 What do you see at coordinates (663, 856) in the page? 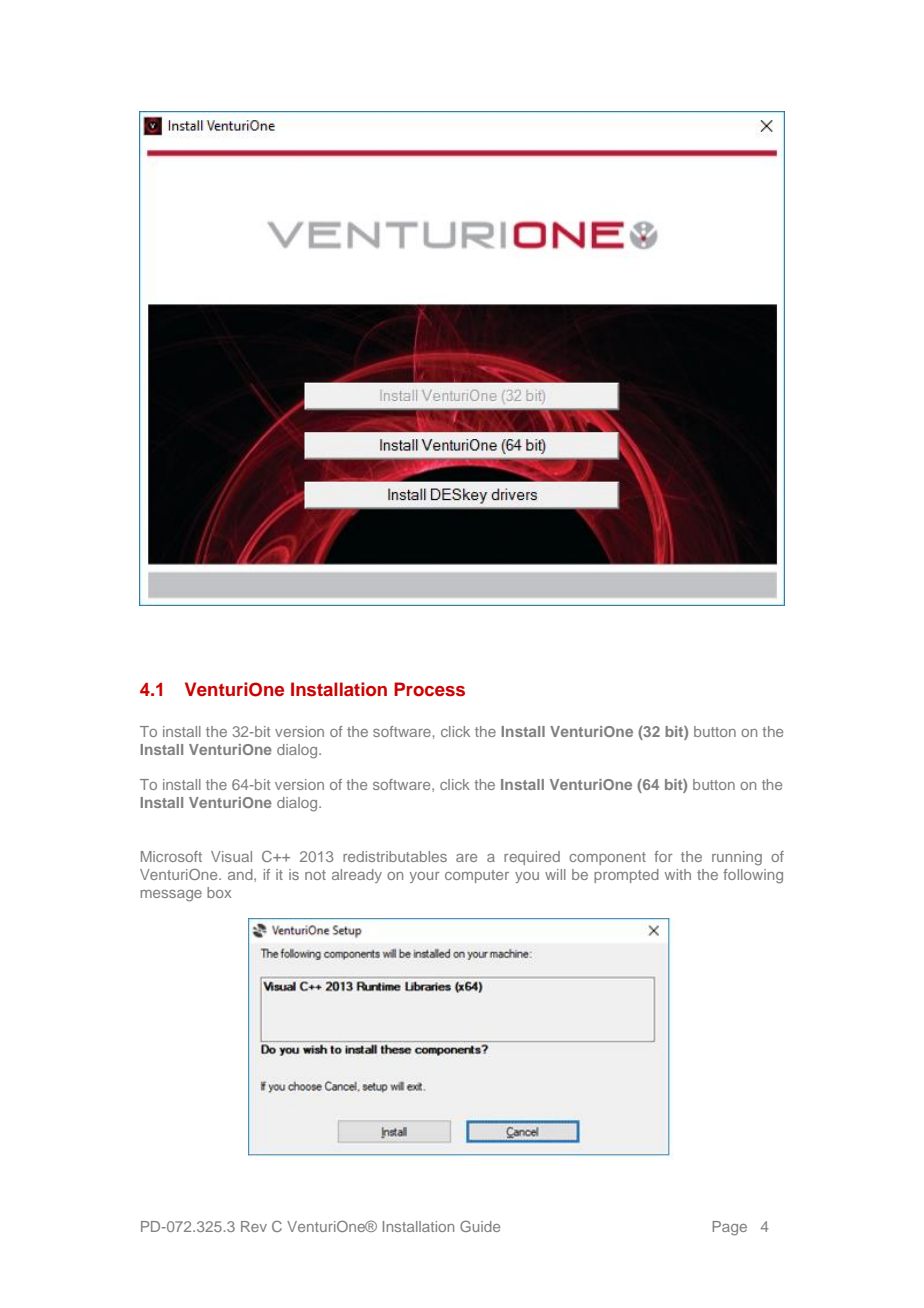
I see `for` at bounding box center [663, 856].
